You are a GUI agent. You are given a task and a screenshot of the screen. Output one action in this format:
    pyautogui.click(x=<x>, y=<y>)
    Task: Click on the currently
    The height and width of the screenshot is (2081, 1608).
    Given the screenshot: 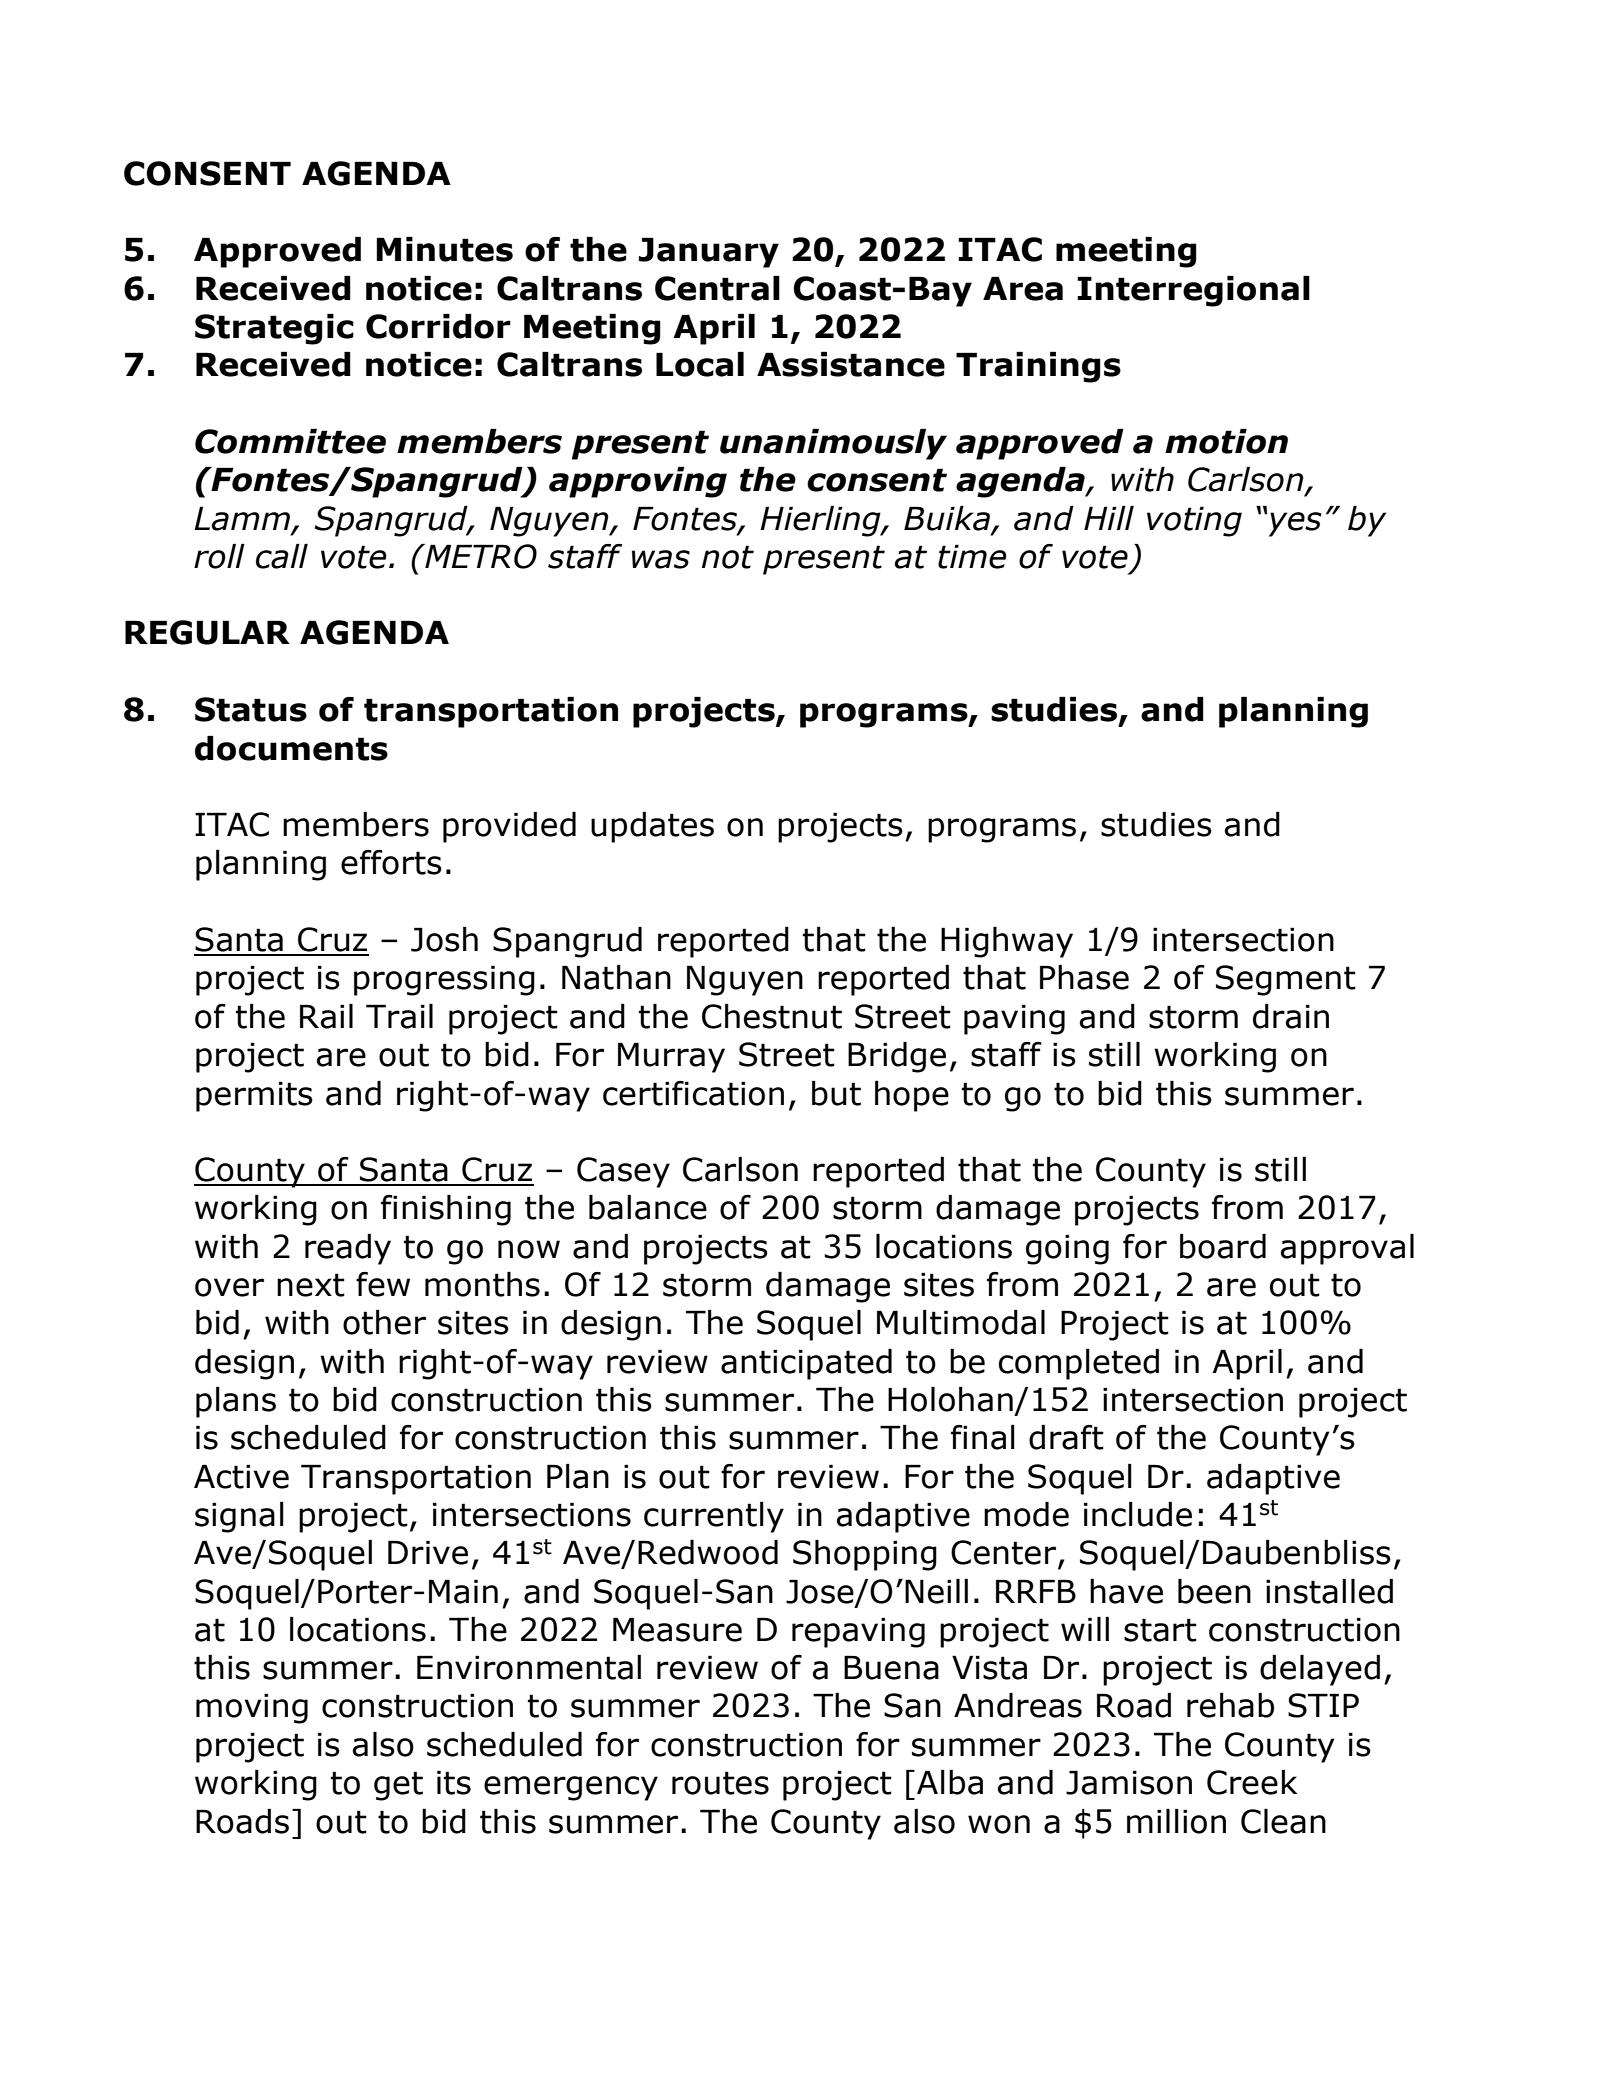 What is the action you would take?
    pyautogui.click(x=714, y=1517)
